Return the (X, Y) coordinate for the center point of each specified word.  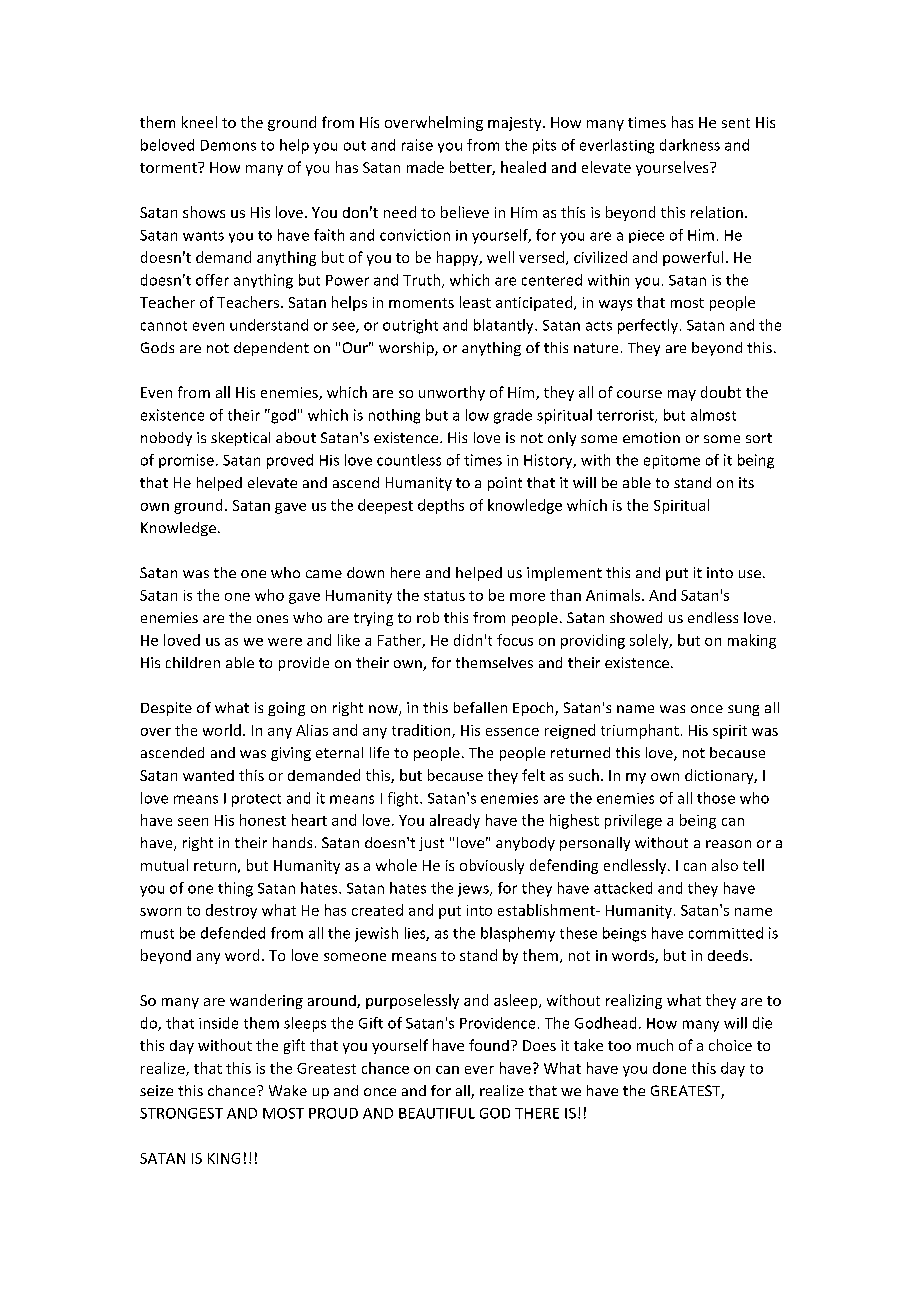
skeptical (240, 439)
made (425, 167)
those (716, 798)
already (455, 821)
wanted (208, 775)
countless (409, 460)
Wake (288, 1090)
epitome (672, 462)
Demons (228, 145)
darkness (690, 145)
